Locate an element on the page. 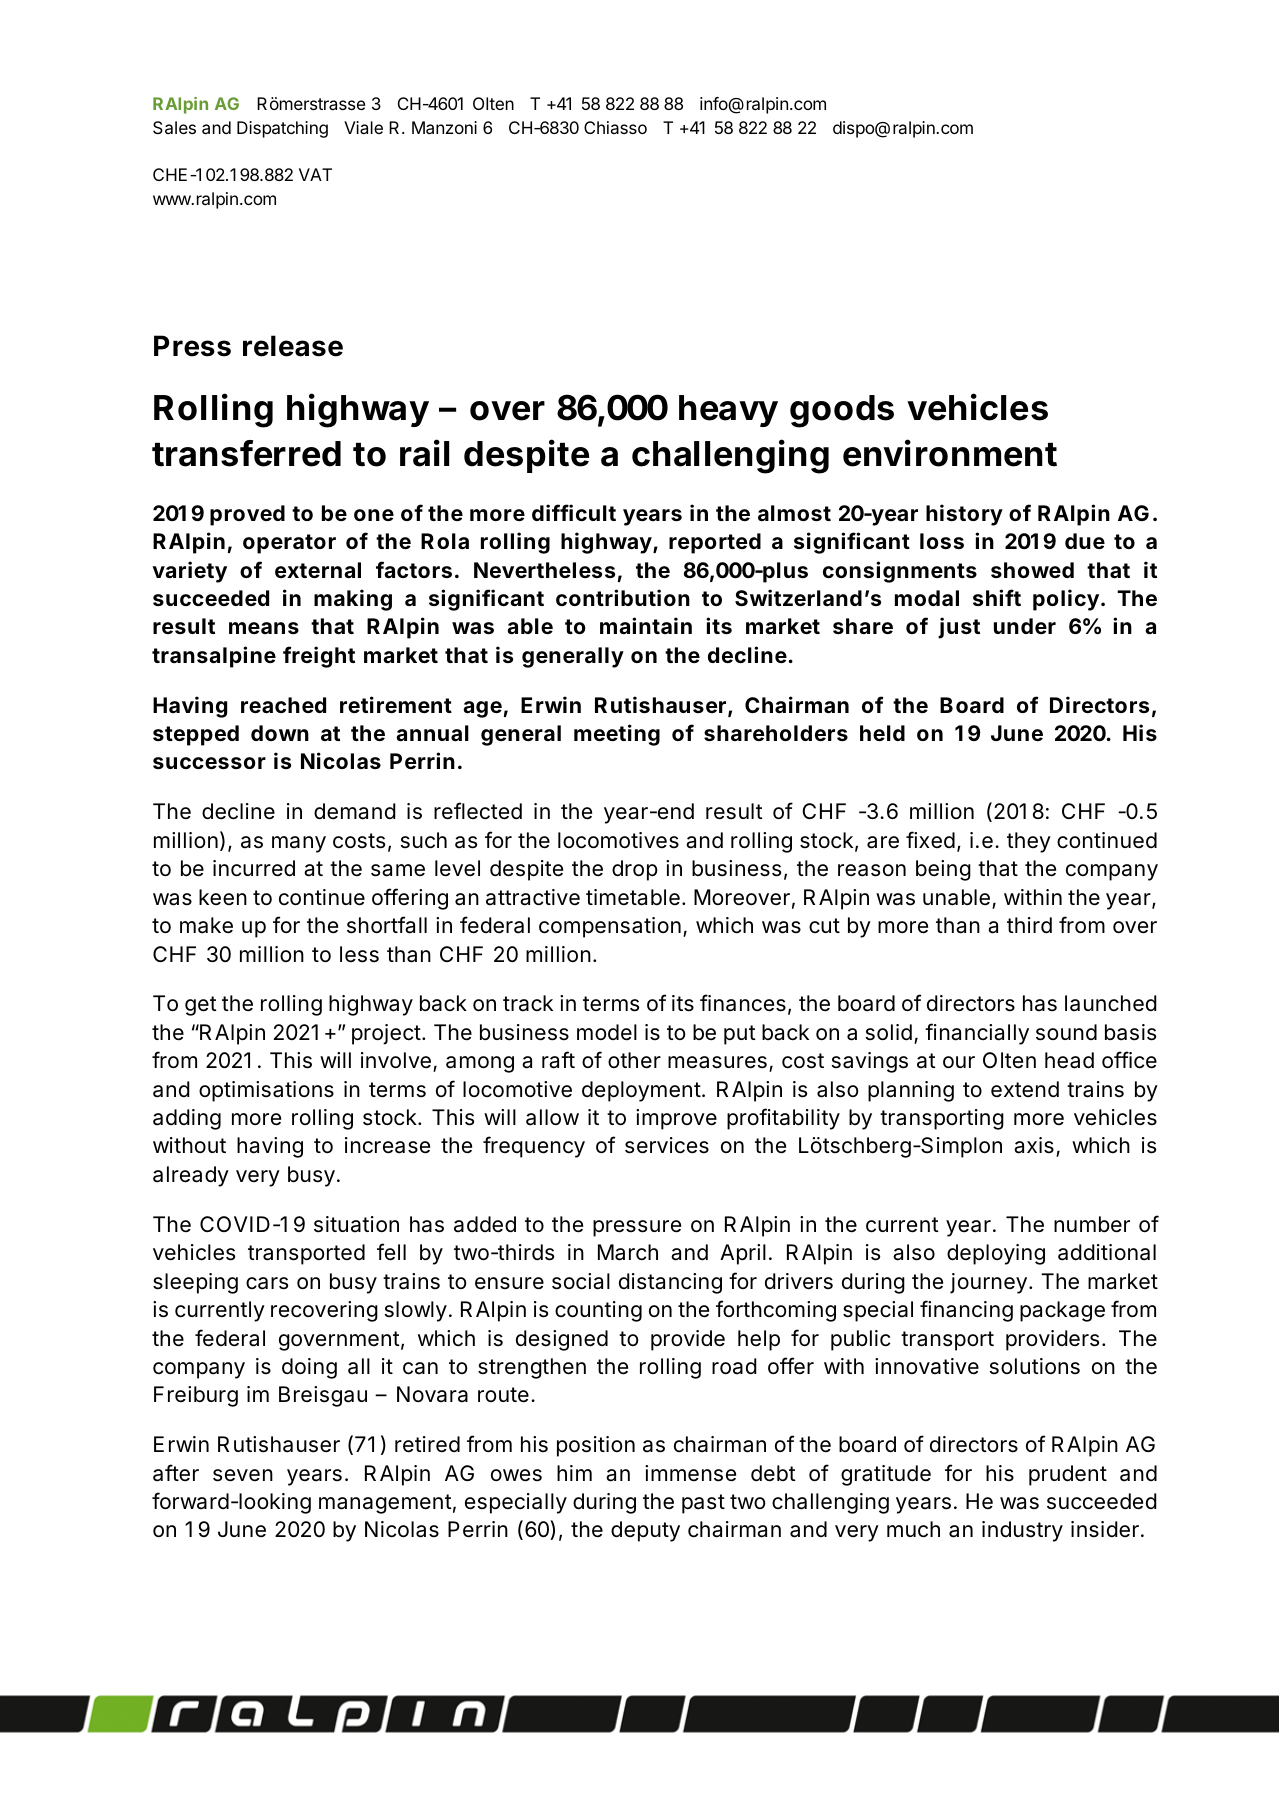 The width and height of the page is (1279, 1810). many is located at coordinates (299, 844).
